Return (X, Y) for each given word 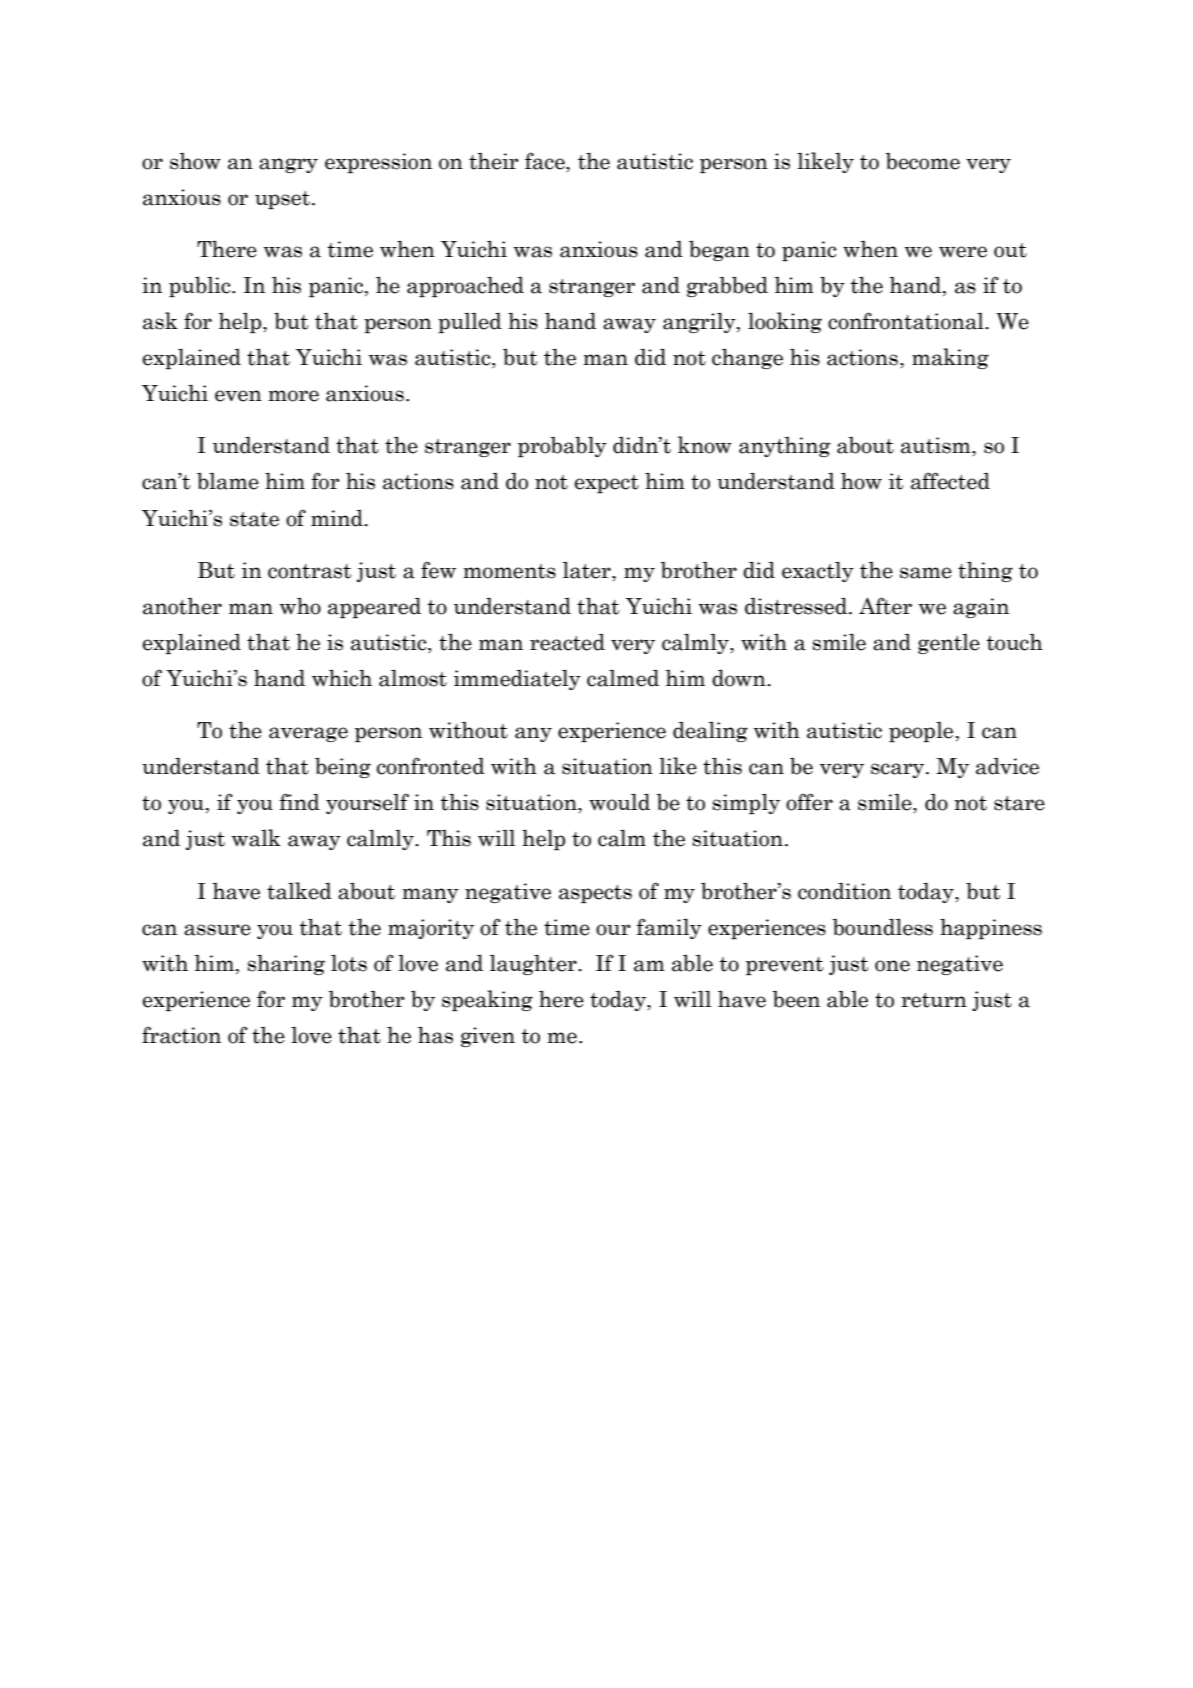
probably (562, 446)
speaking (487, 1000)
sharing (286, 964)
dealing (710, 732)
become (923, 161)
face (546, 161)
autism (937, 446)
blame (228, 481)
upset (282, 200)
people (921, 732)
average (308, 734)
